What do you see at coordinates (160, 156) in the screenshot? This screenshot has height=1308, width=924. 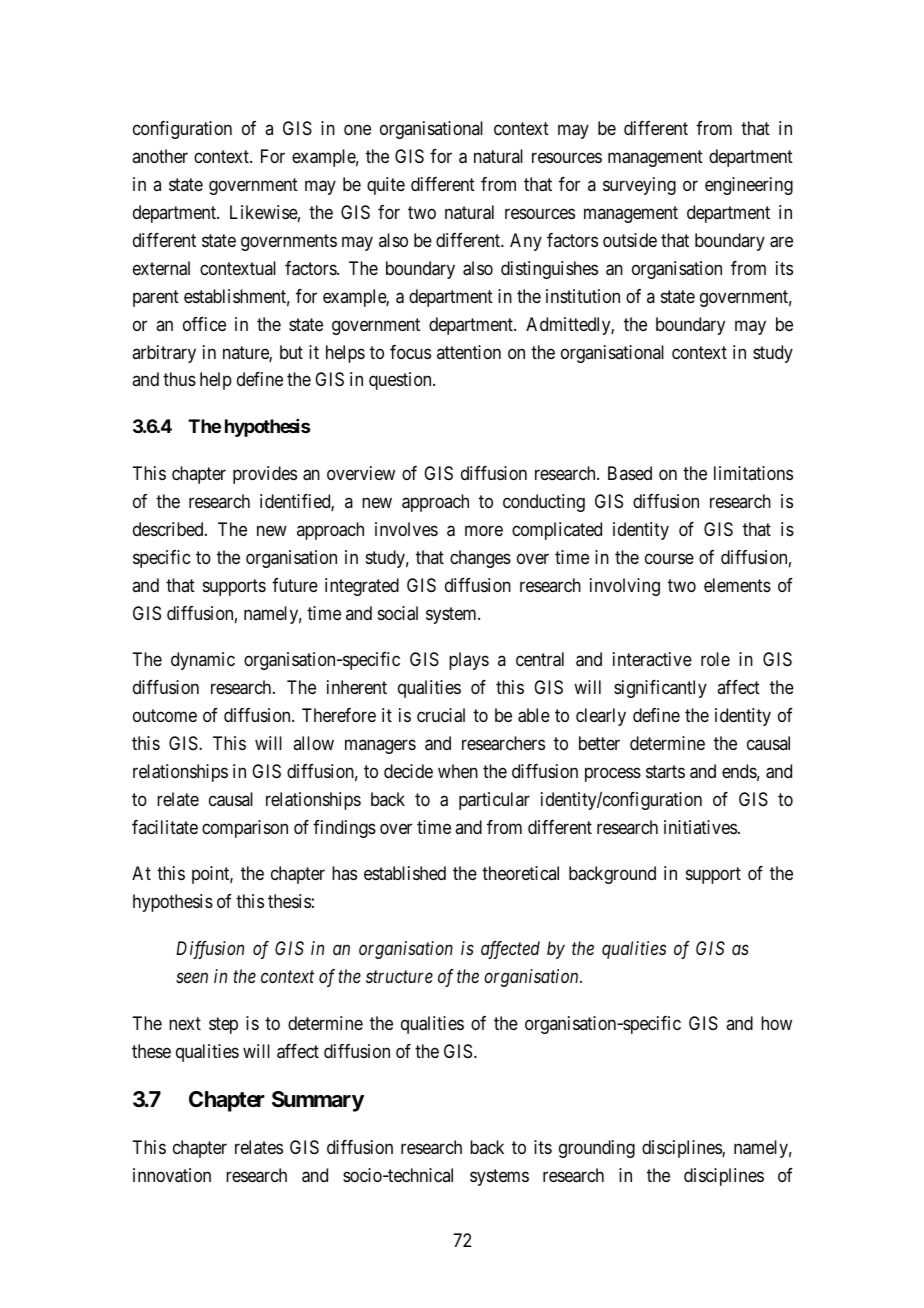 I see `another` at bounding box center [160, 156].
